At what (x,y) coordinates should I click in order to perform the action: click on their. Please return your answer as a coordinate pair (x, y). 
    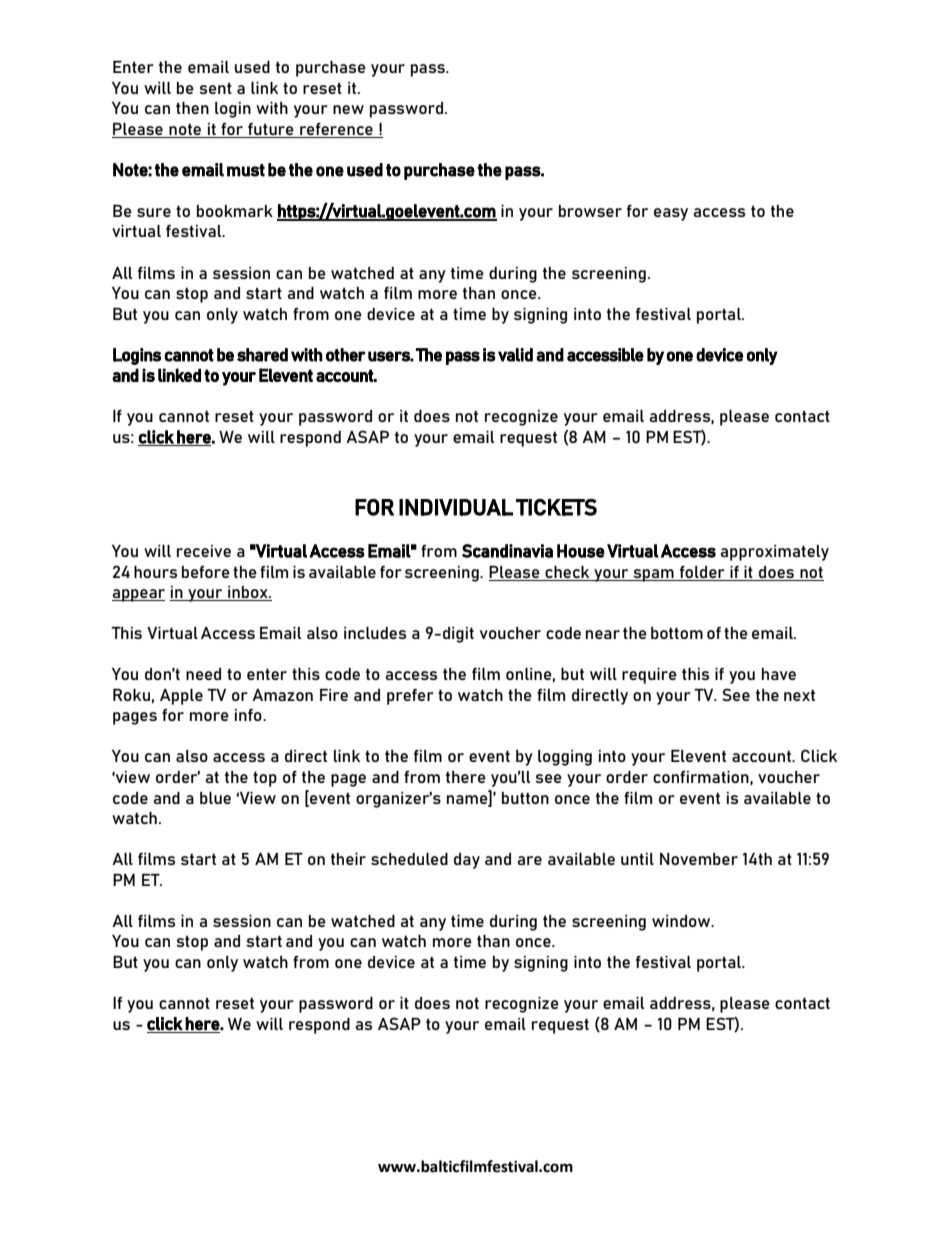
    Looking at the image, I should click on (348, 859).
